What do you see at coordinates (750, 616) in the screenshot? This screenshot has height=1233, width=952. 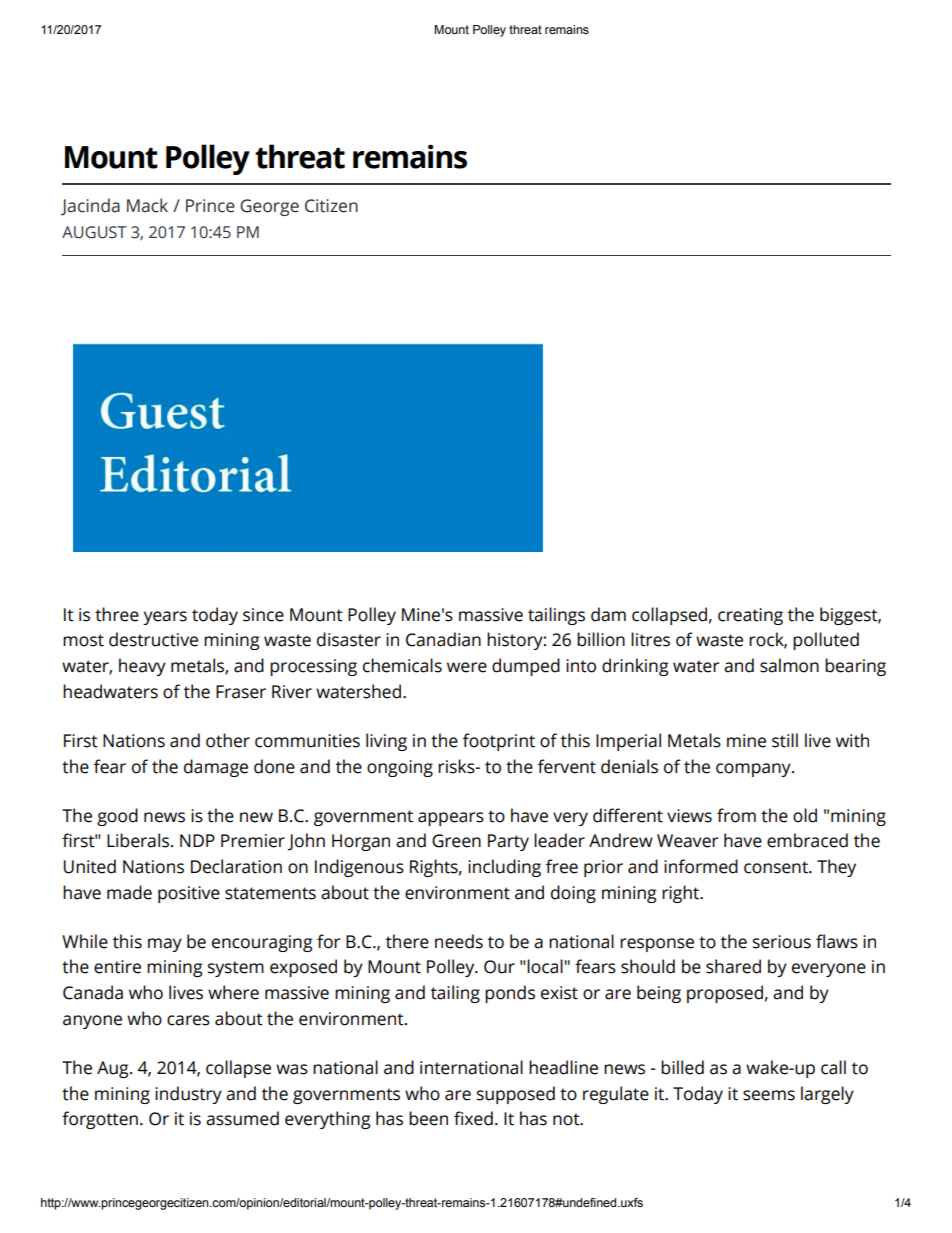 I see `creating` at bounding box center [750, 616].
